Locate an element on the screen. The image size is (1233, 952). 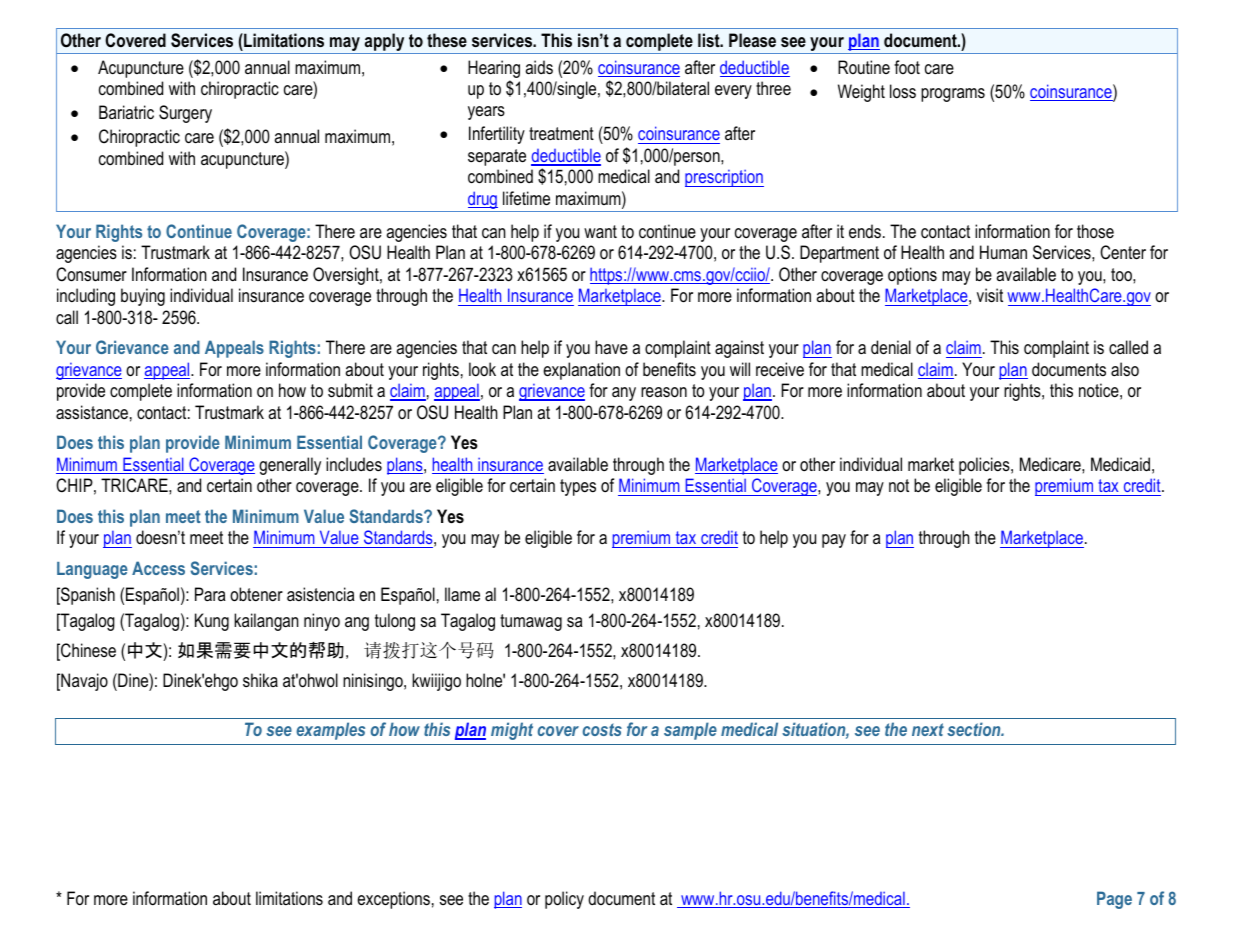
generally is located at coordinates (290, 466).
